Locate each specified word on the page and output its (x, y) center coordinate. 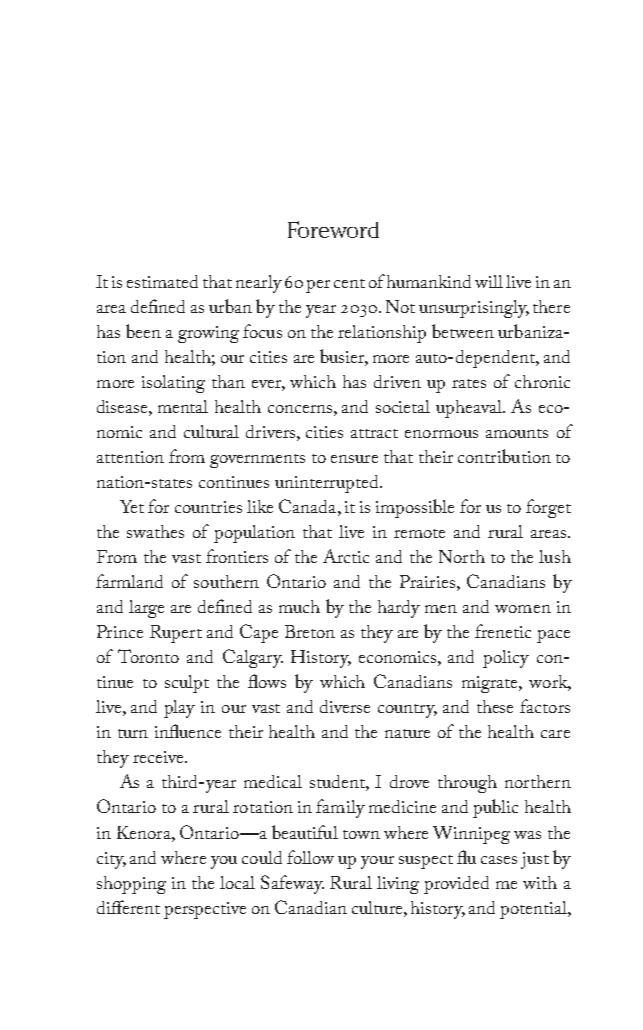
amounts (517, 433)
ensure (354, 459)
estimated (162, 281)
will (489, 281)
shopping (131, 885)
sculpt (187, 684)
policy (506, 659)
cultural (211, 431)
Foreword (333, 229)
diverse (345, 706)
